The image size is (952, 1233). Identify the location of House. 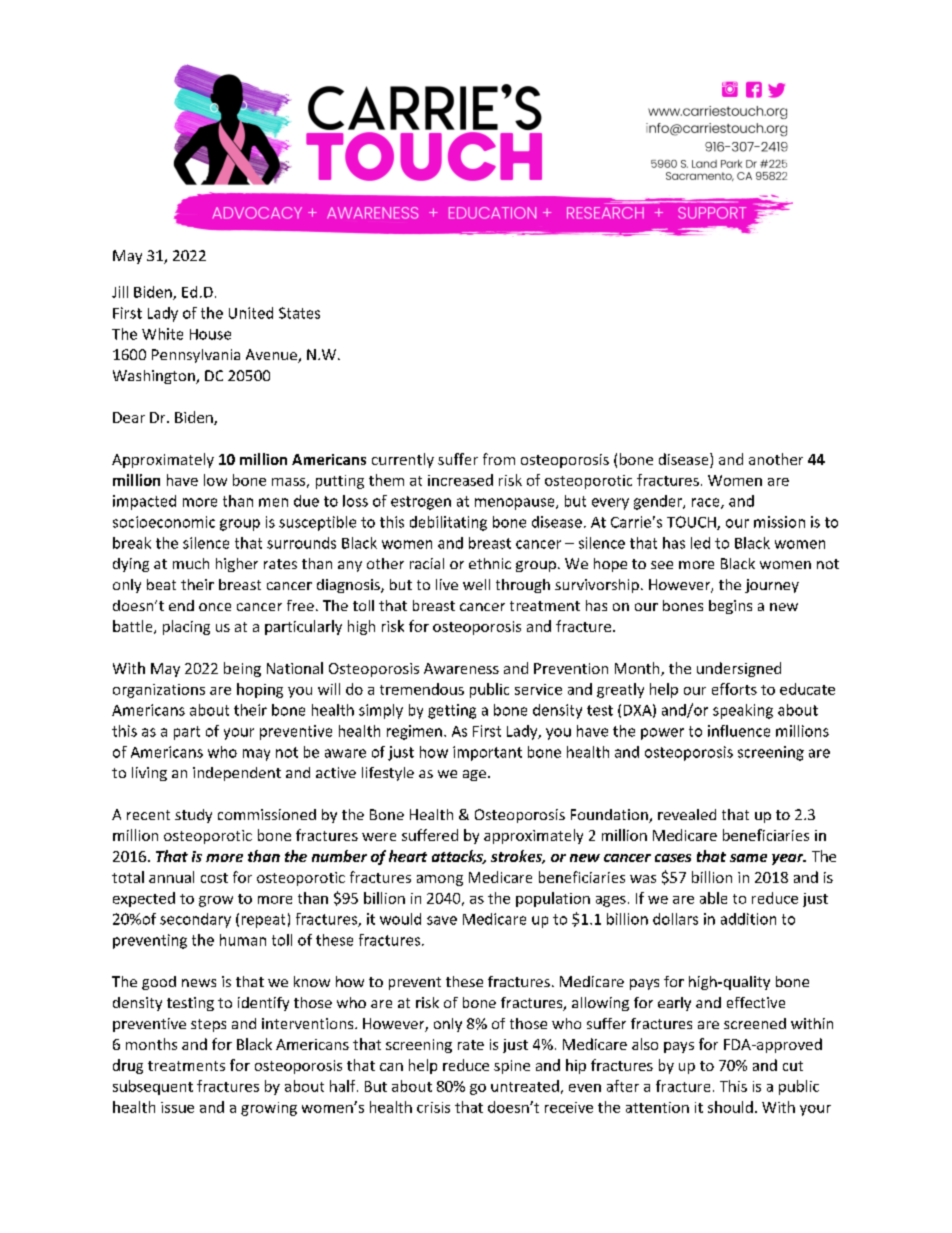
(210, 334).
